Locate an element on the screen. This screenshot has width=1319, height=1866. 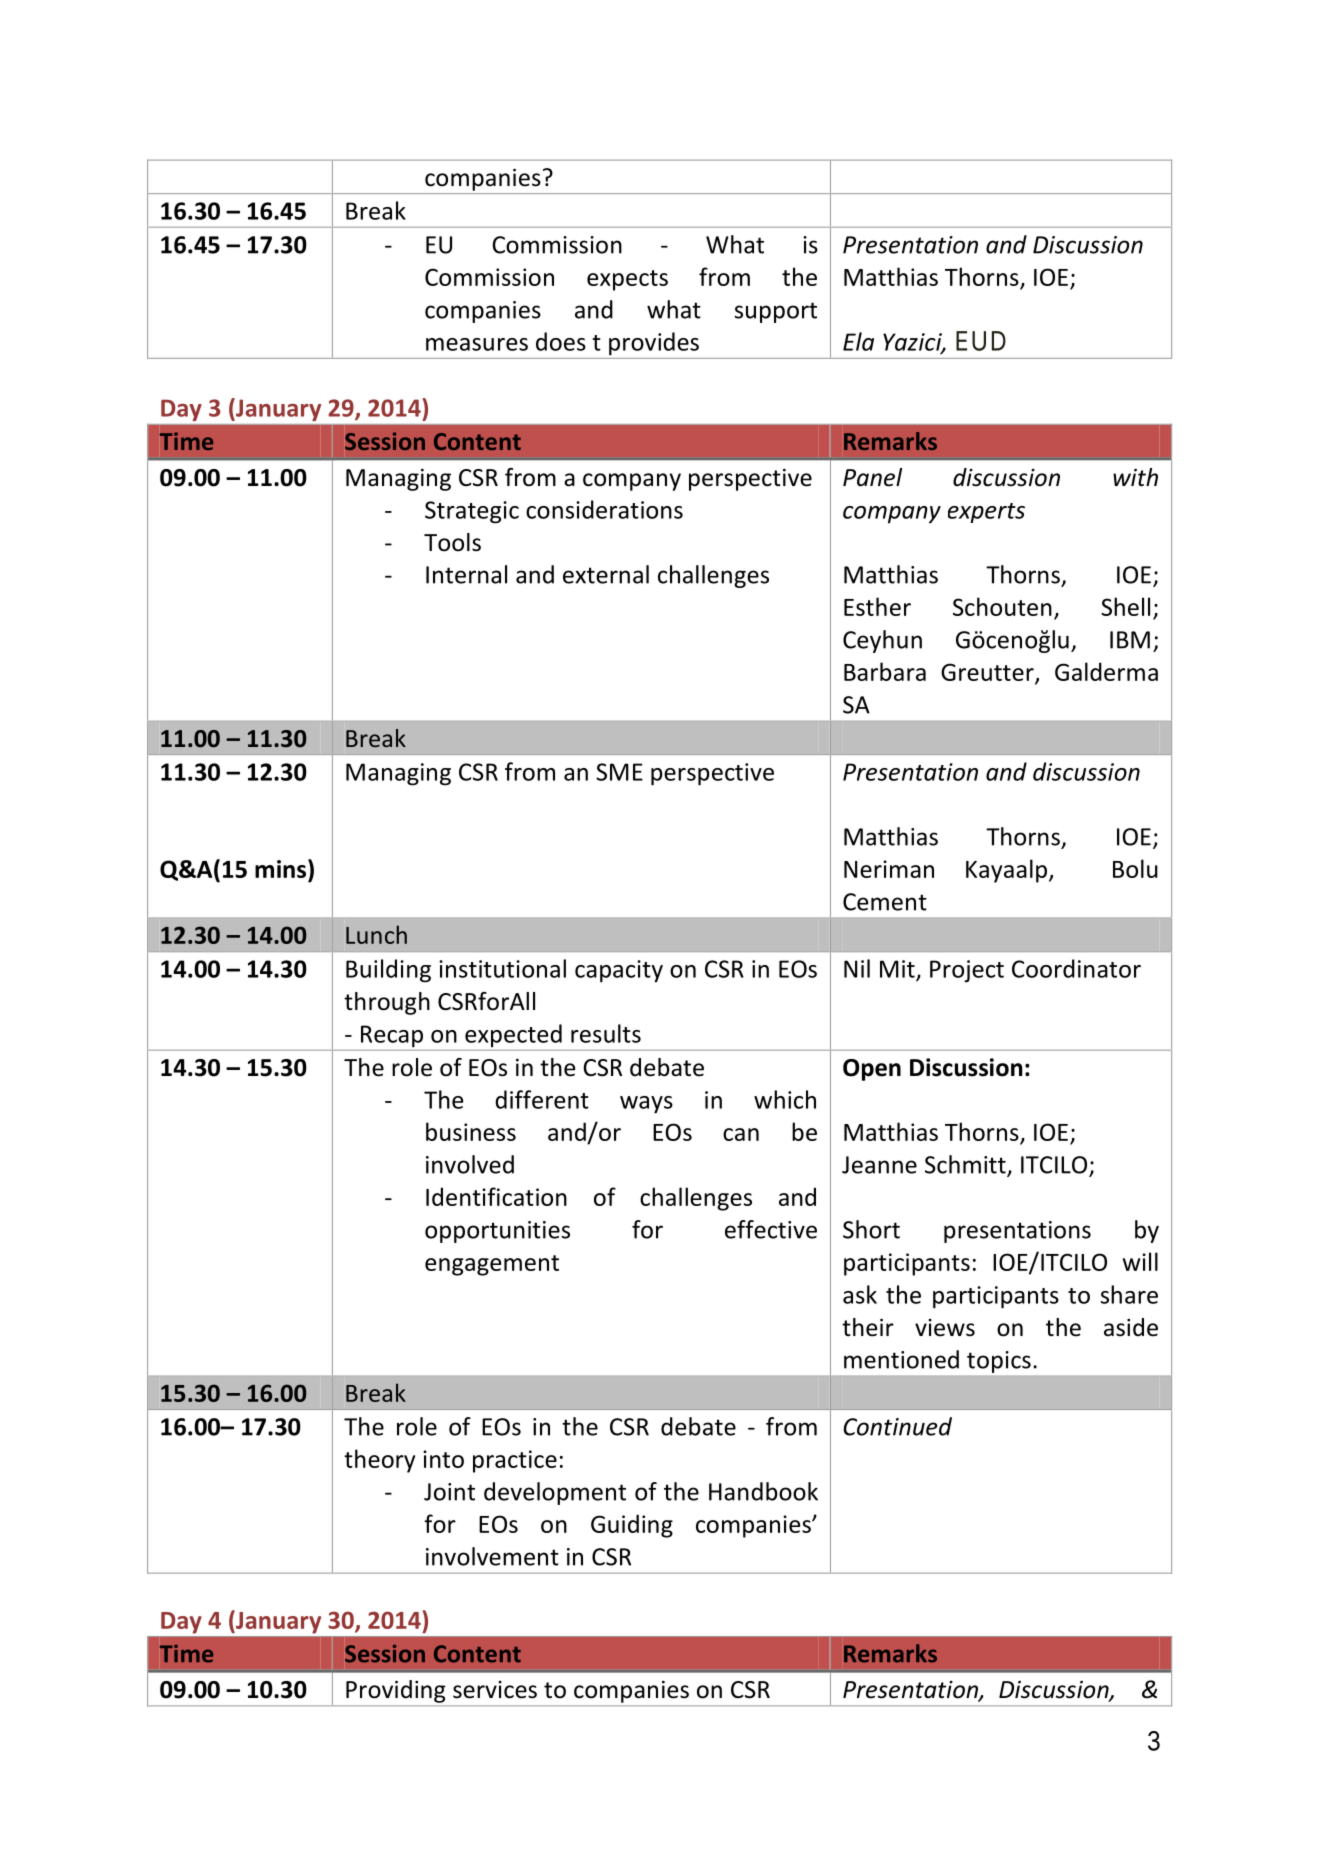
Ela is located at coordinates (858, 341).
